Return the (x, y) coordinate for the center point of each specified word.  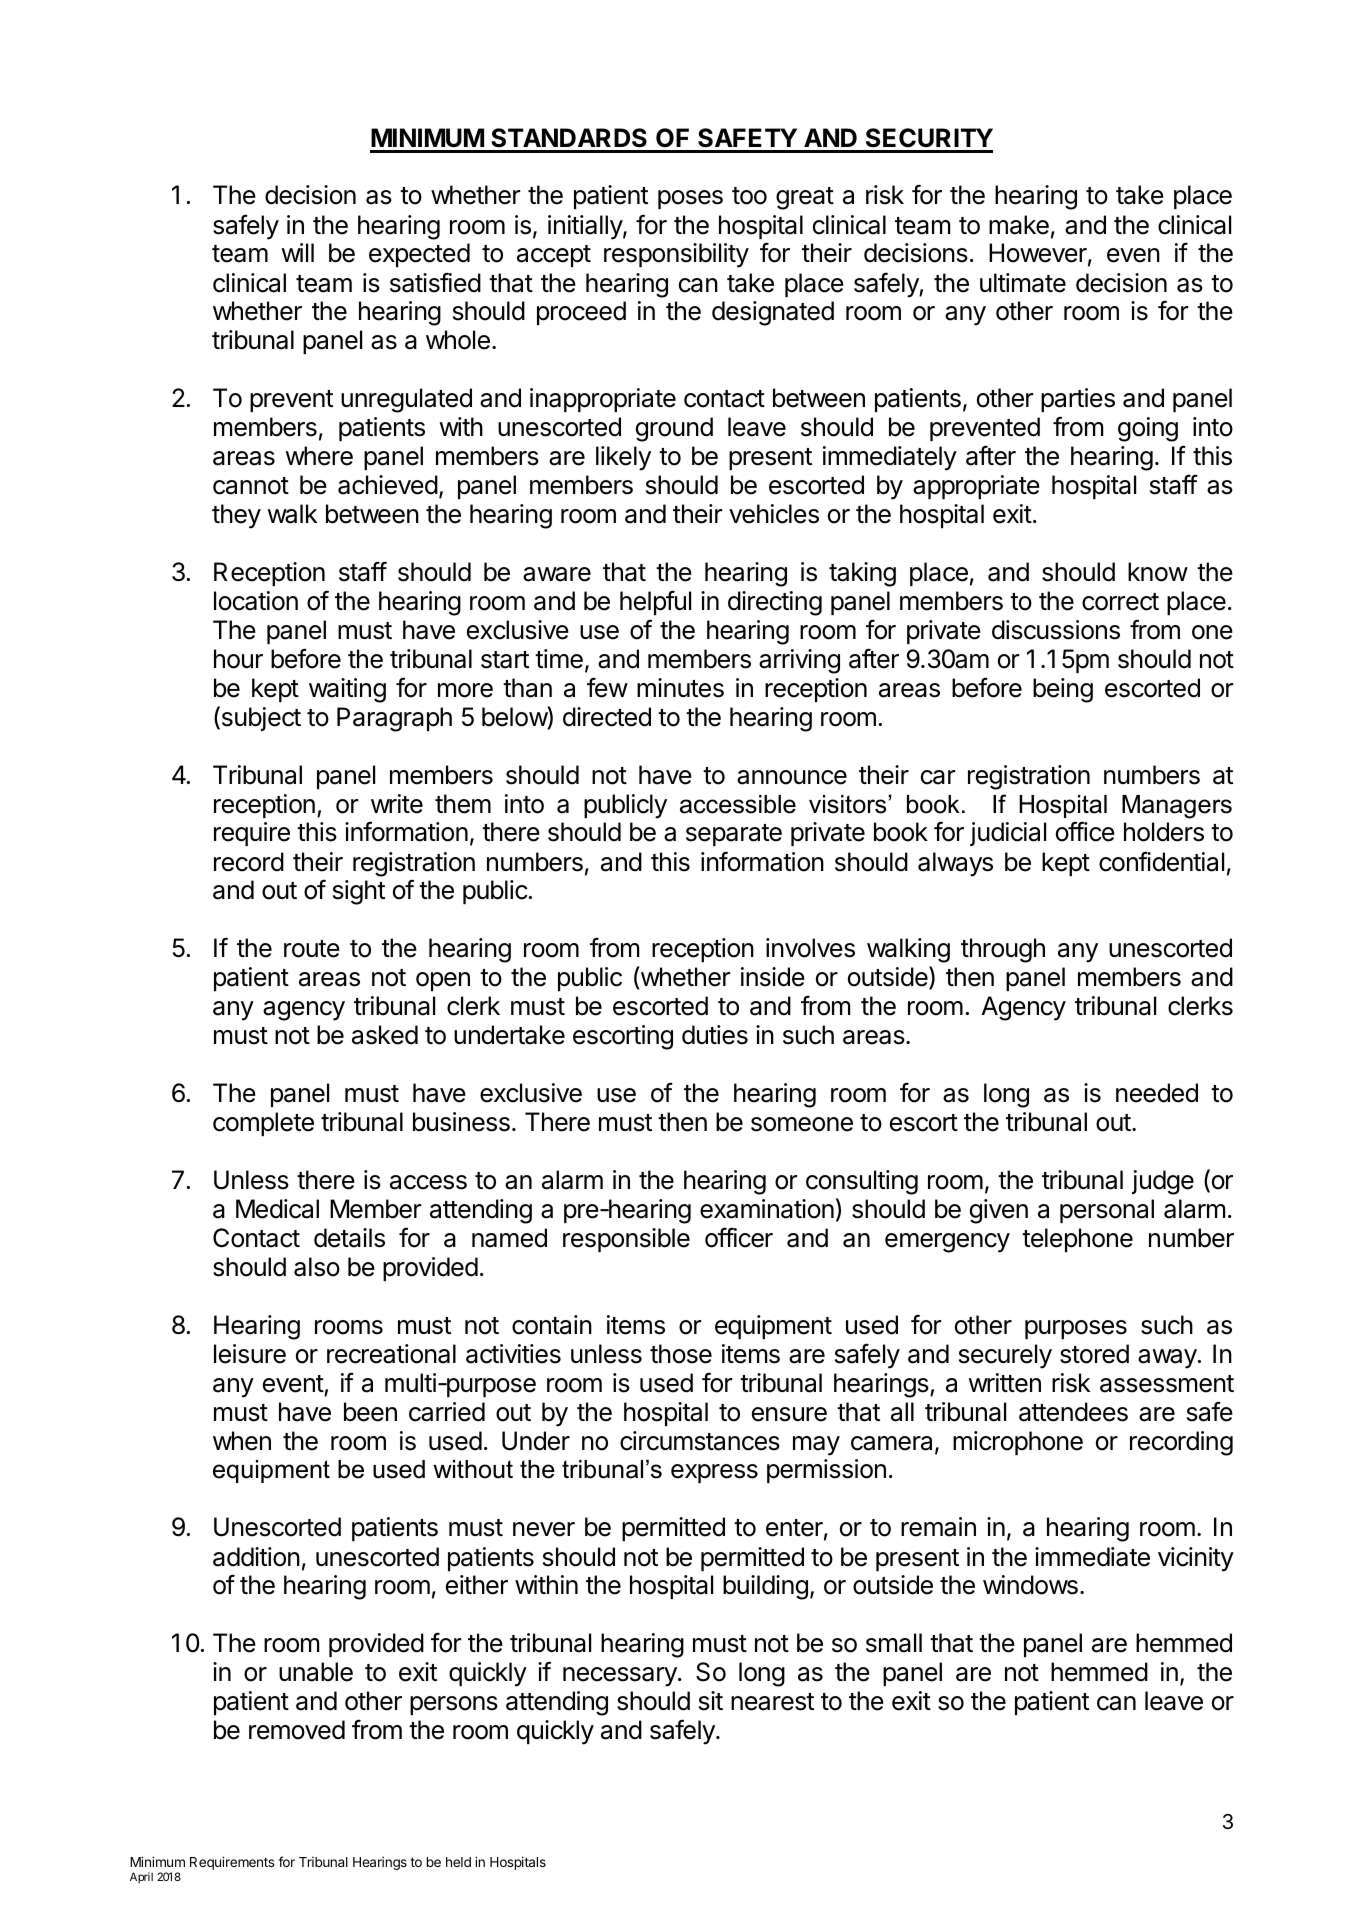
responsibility (676, 255)
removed (297, 1730)
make (1019, 225)
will (297, 252)
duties (715, 1035)
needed (1157, 1093)
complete (263, 1124)
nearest (772, 1702)
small (894, 1643)
